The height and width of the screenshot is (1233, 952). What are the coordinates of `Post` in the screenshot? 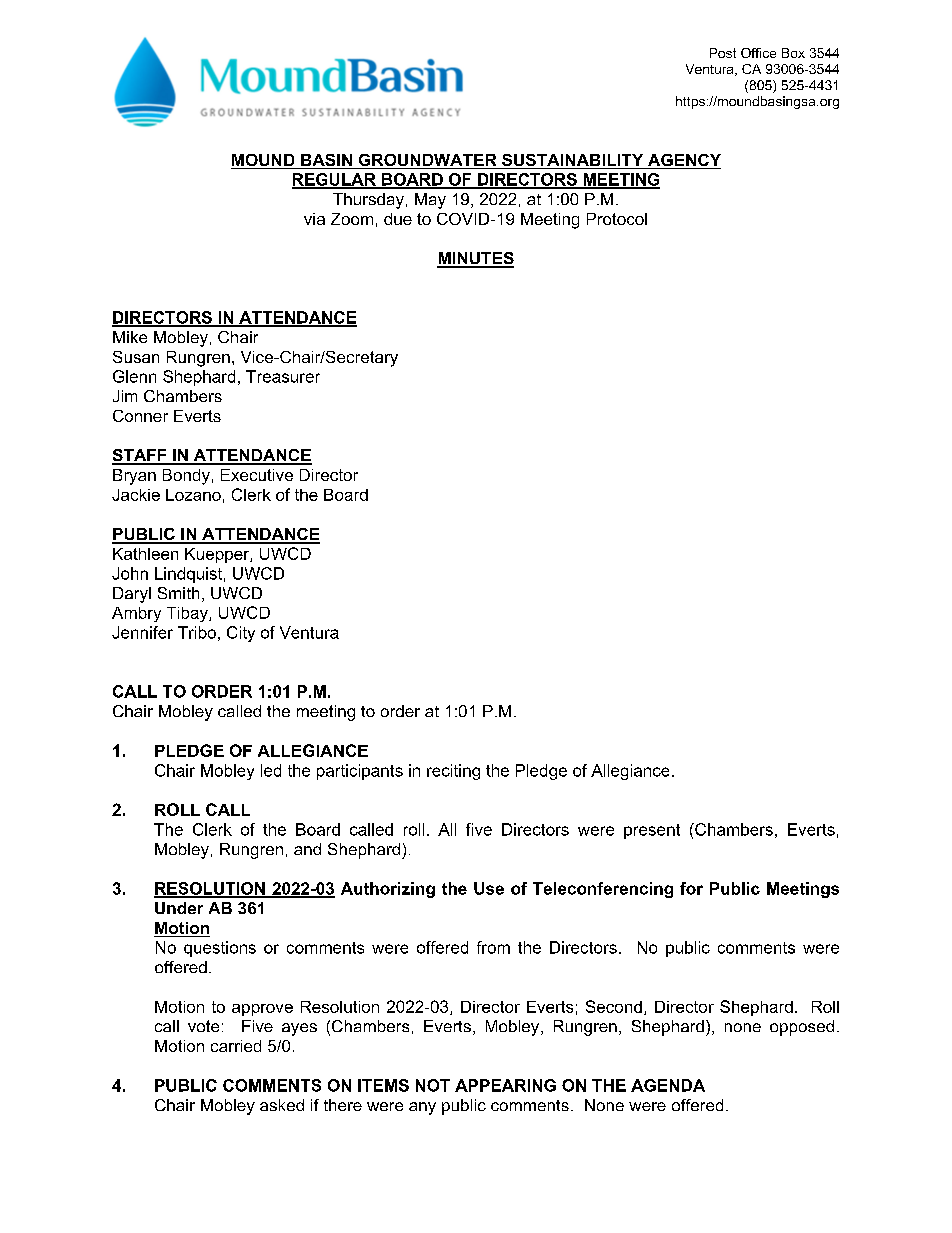 It's located at (723, 53).
